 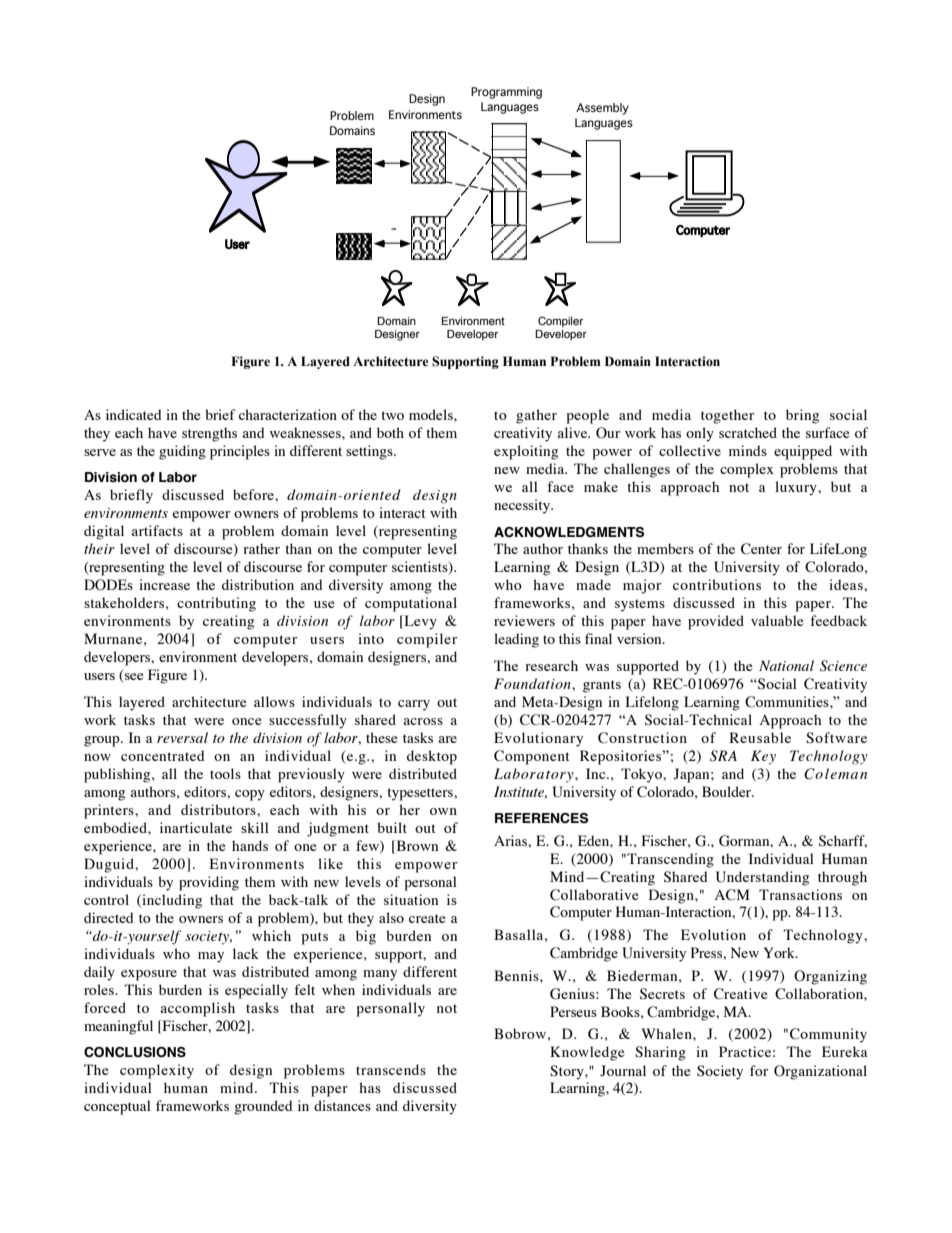 I want to click on reversal, so click(x=182, y=737).
